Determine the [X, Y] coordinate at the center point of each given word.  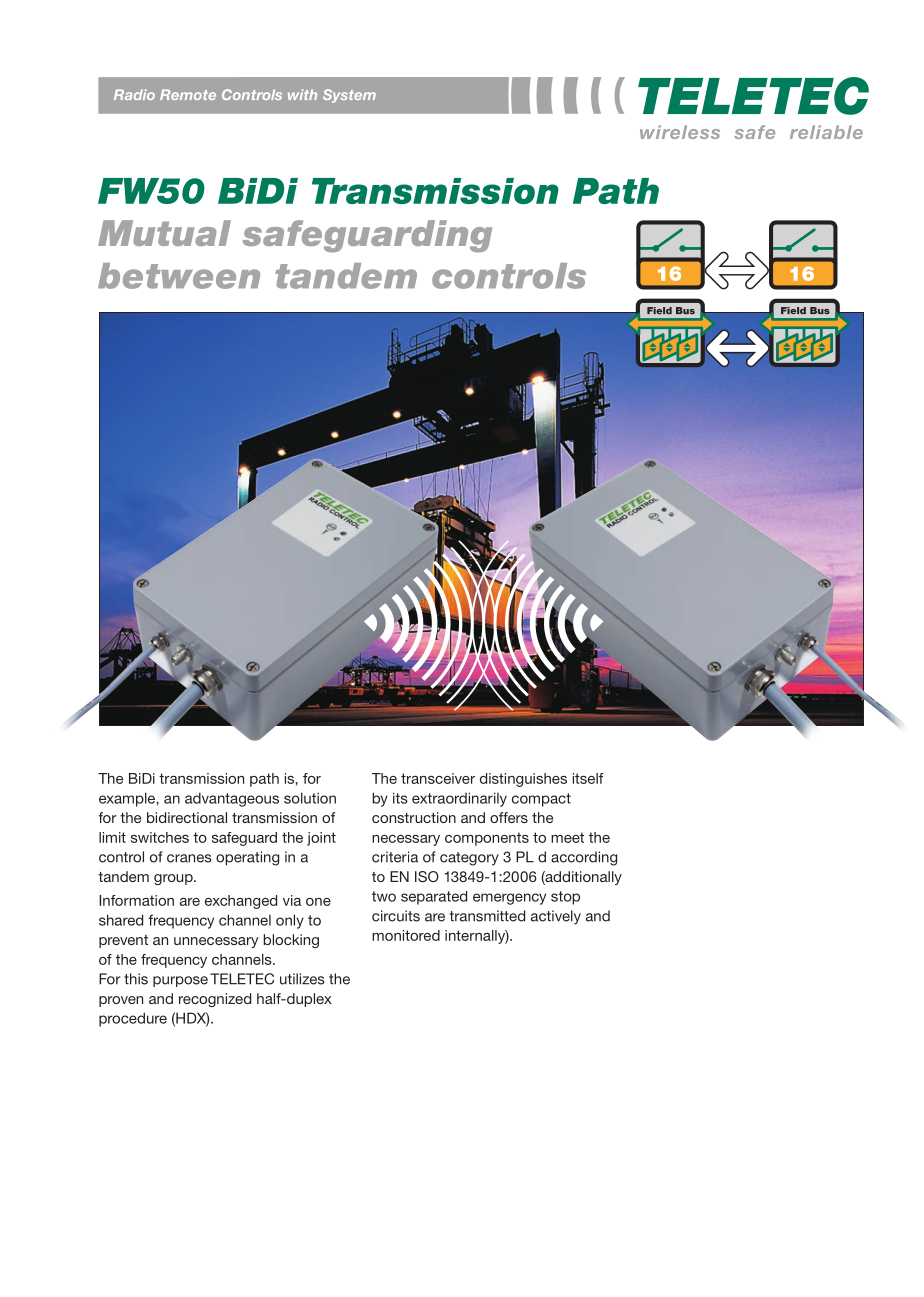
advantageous [232, 799]
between [179, 276]
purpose [180, 981]
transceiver [438, 778]
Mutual [164, 233]
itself [588, 778]
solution [310, 798]
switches [160, 837]
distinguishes [523, 780]
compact [541, 800]
